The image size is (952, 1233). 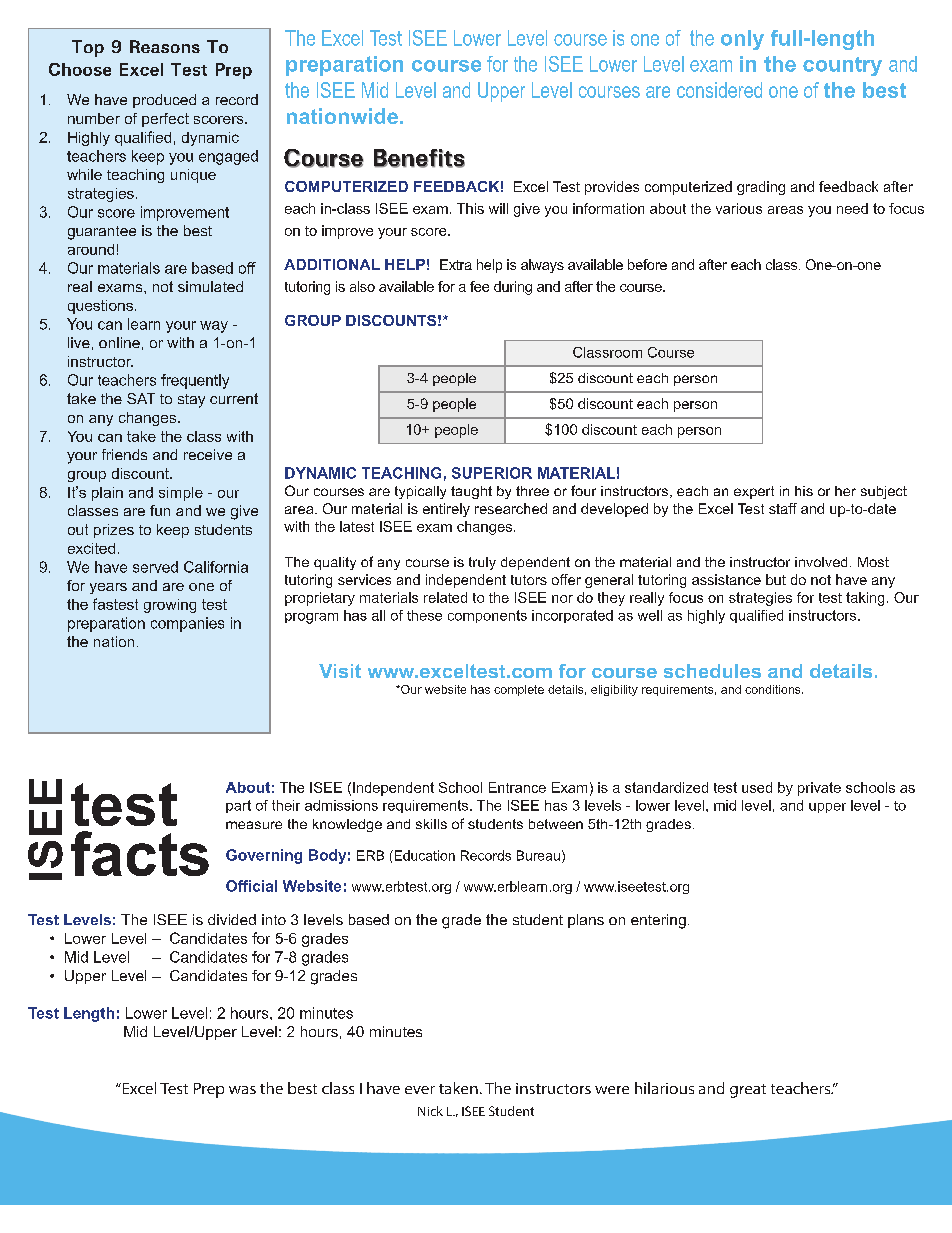 What do you see at coordinates (242, 1090) in the screenshot?
I see `was` at bounding box center [242, 1090].
